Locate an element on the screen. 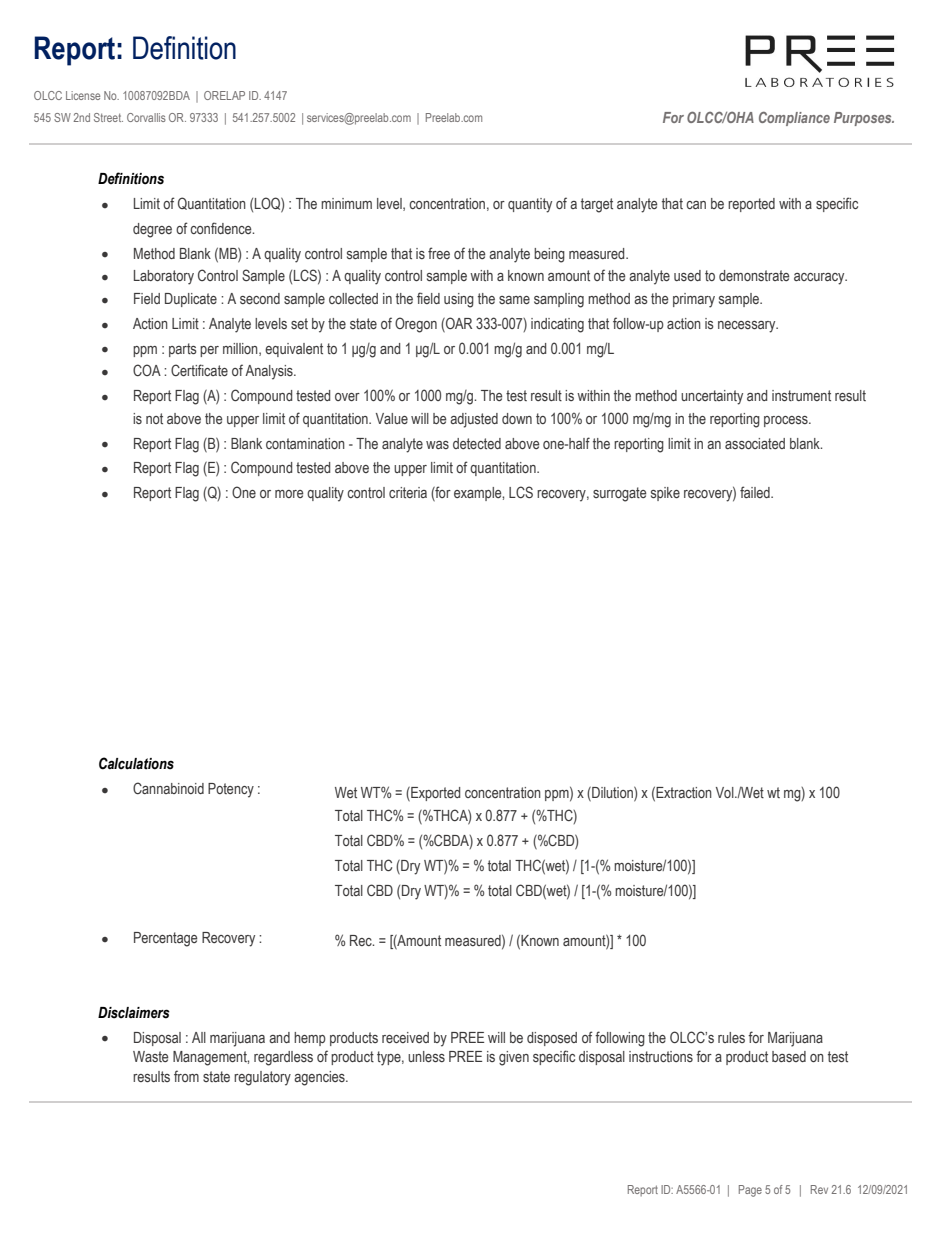 The height and width of the screenshot is (1233, 952). not is located at coordinates (154, 418).
